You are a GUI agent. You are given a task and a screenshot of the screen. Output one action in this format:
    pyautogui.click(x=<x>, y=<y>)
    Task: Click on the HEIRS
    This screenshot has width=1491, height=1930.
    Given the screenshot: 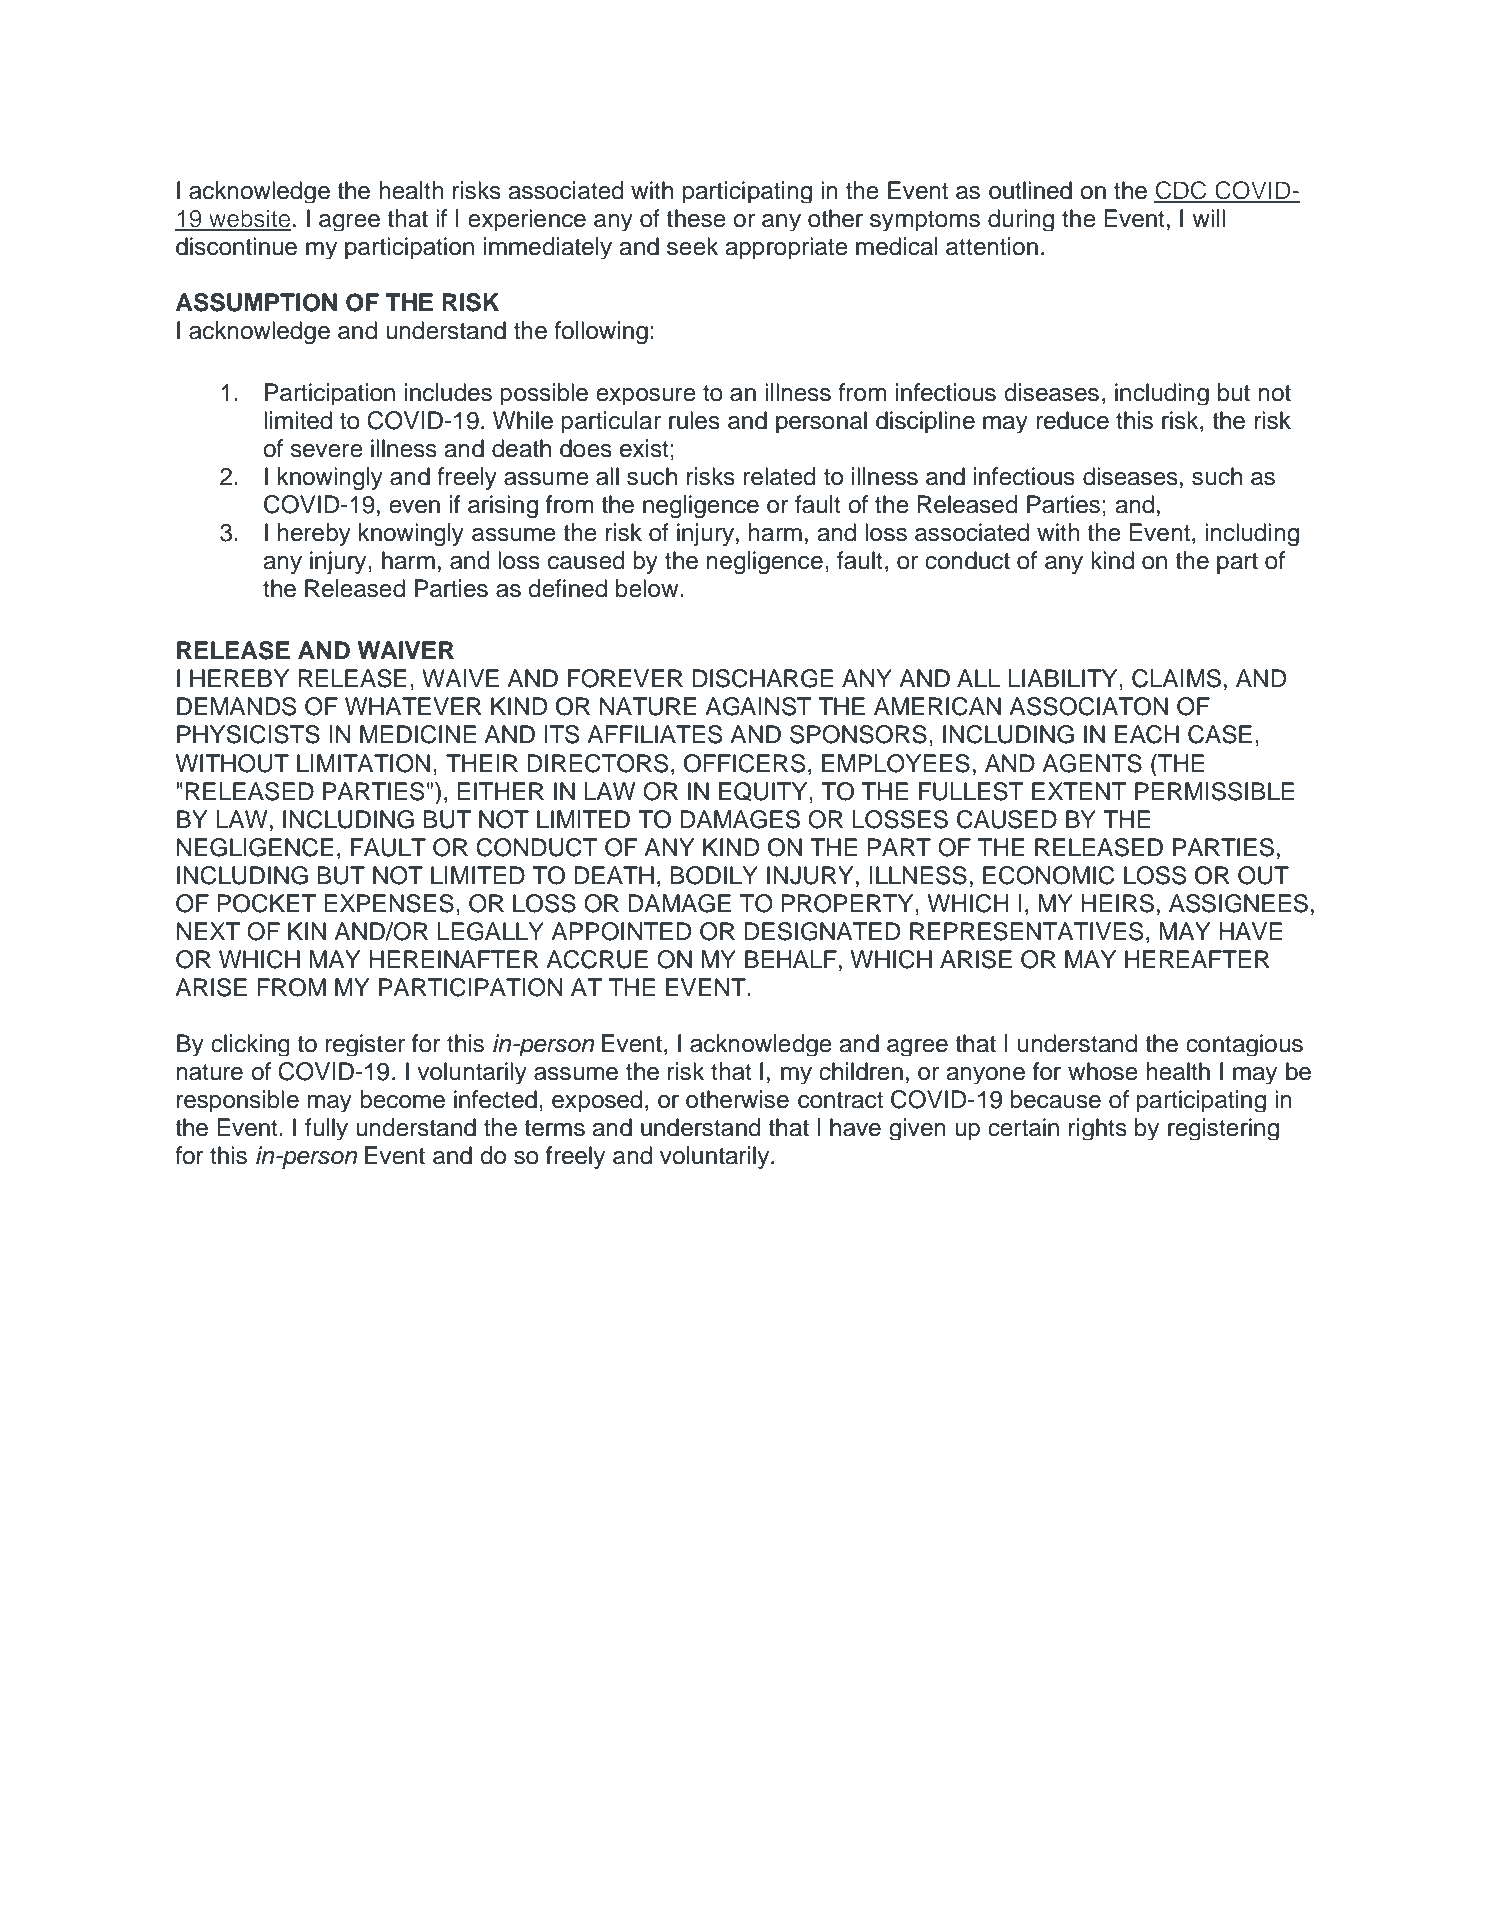 What is the action you would take?
    pyautogui.click(x=1117, y=903)
